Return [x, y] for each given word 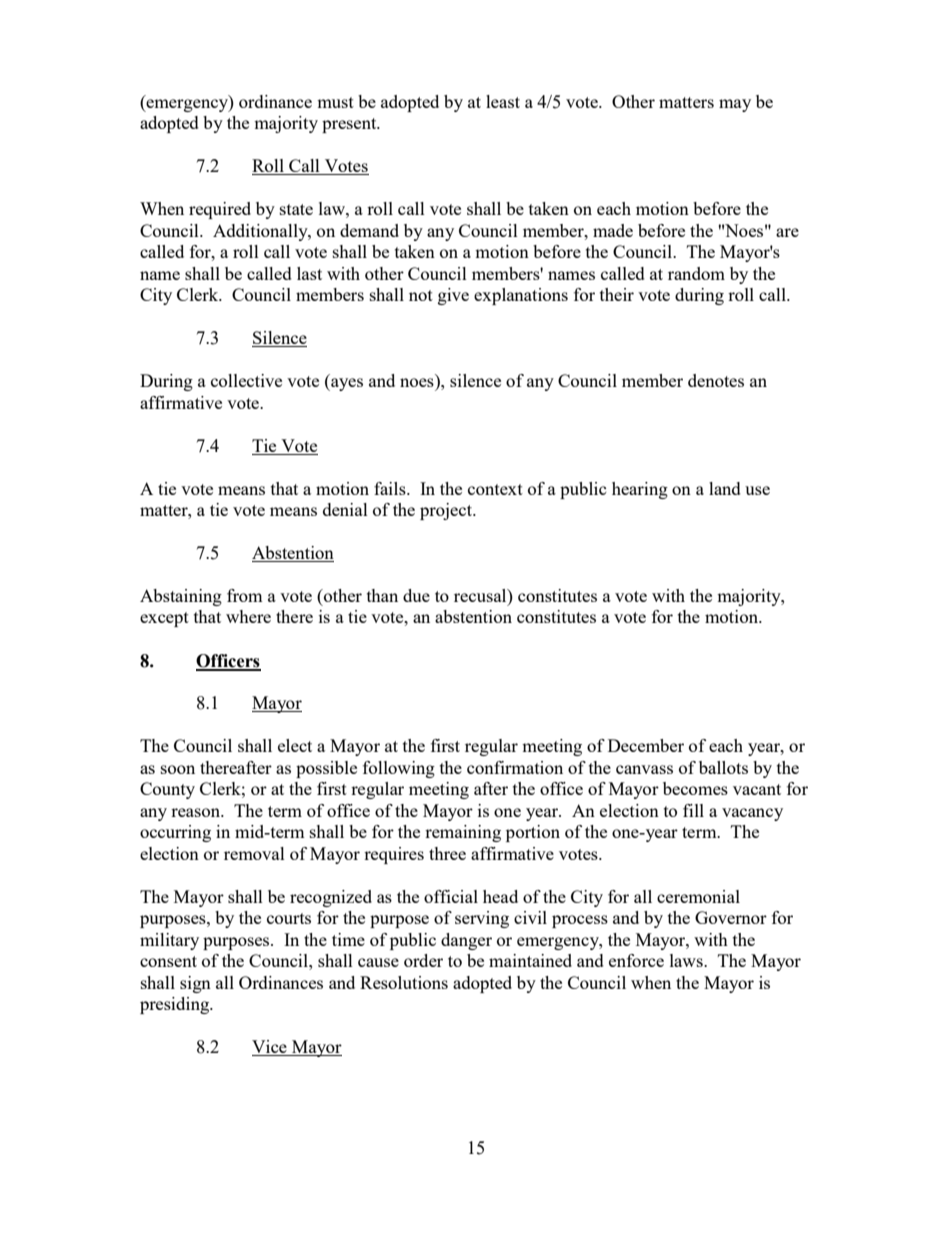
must [335, 102]
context [495, 489]
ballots [723, 767]
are [787, 232]
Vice [270, 1048]
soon [178, 769]
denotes [716, 380]
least [503, 101]
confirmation [515, 767]
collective [246, 380]
